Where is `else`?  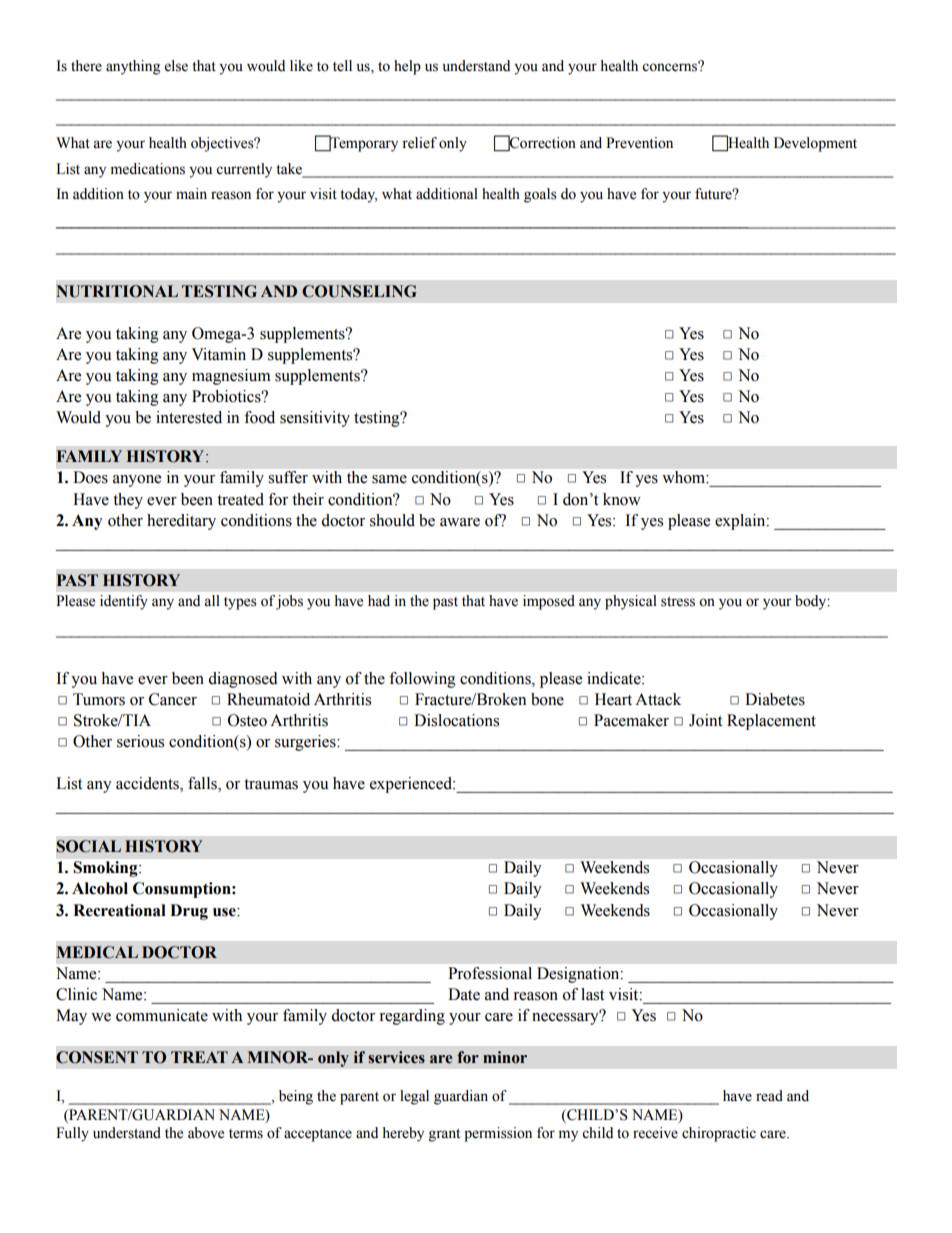 else is located at coordinates (176, 66).
